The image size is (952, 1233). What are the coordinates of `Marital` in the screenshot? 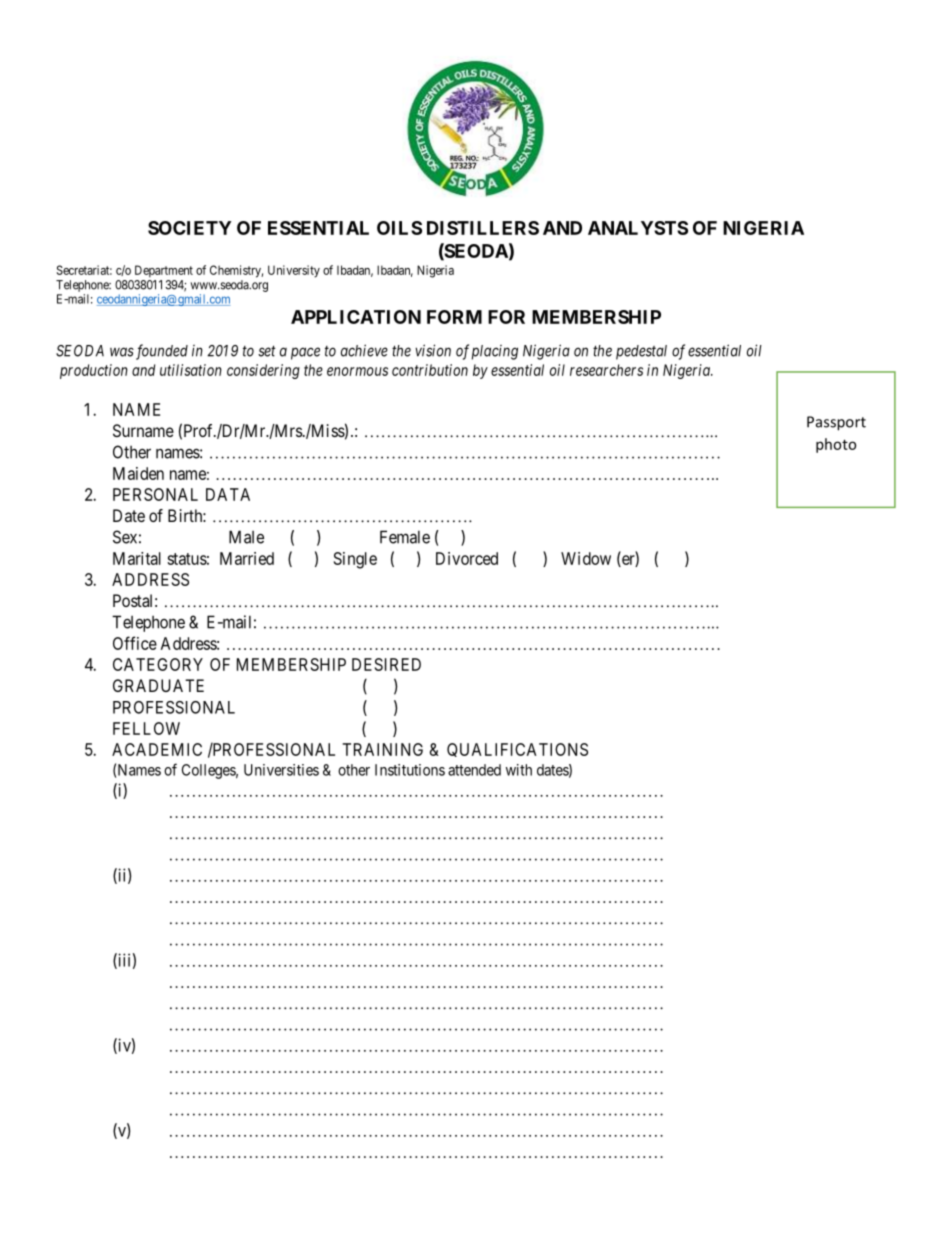 It's located at (137, 558).
